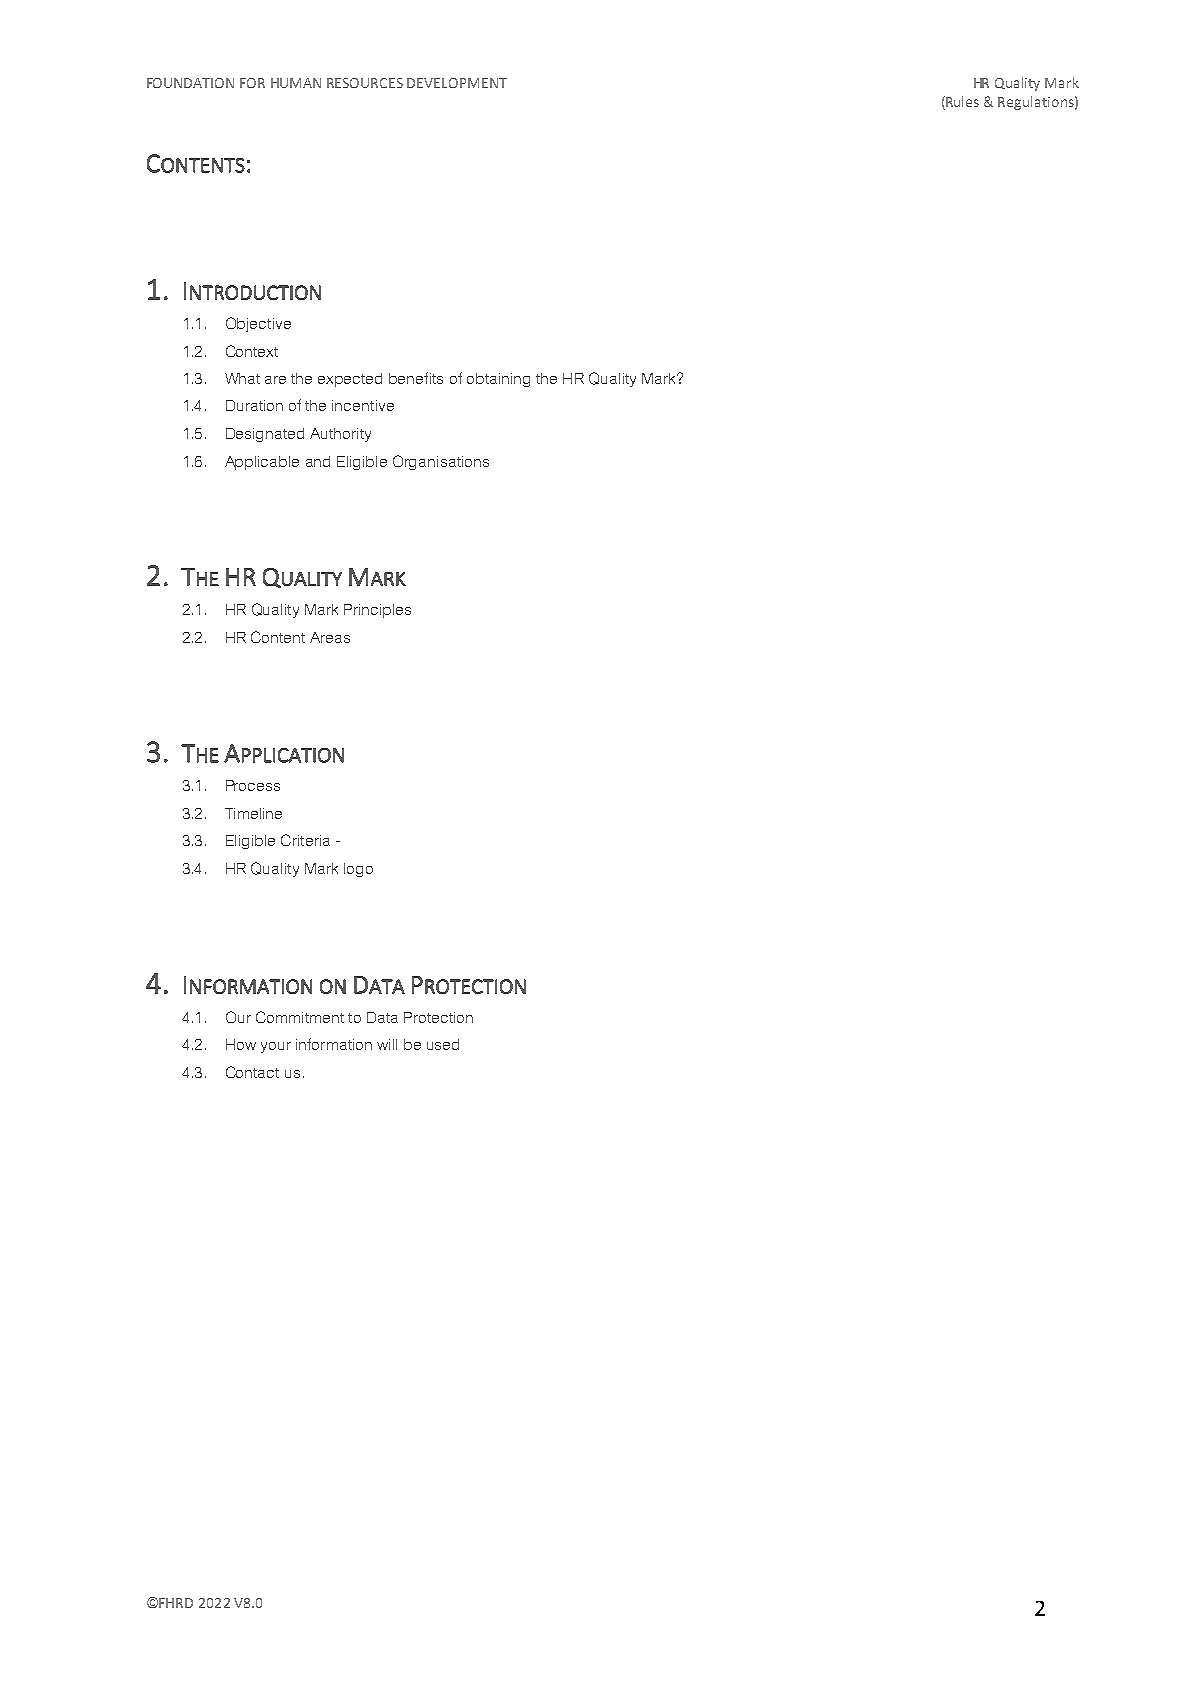 The image size is (1188, 1681). I want to click on HUMAN, so click(296, 83).
